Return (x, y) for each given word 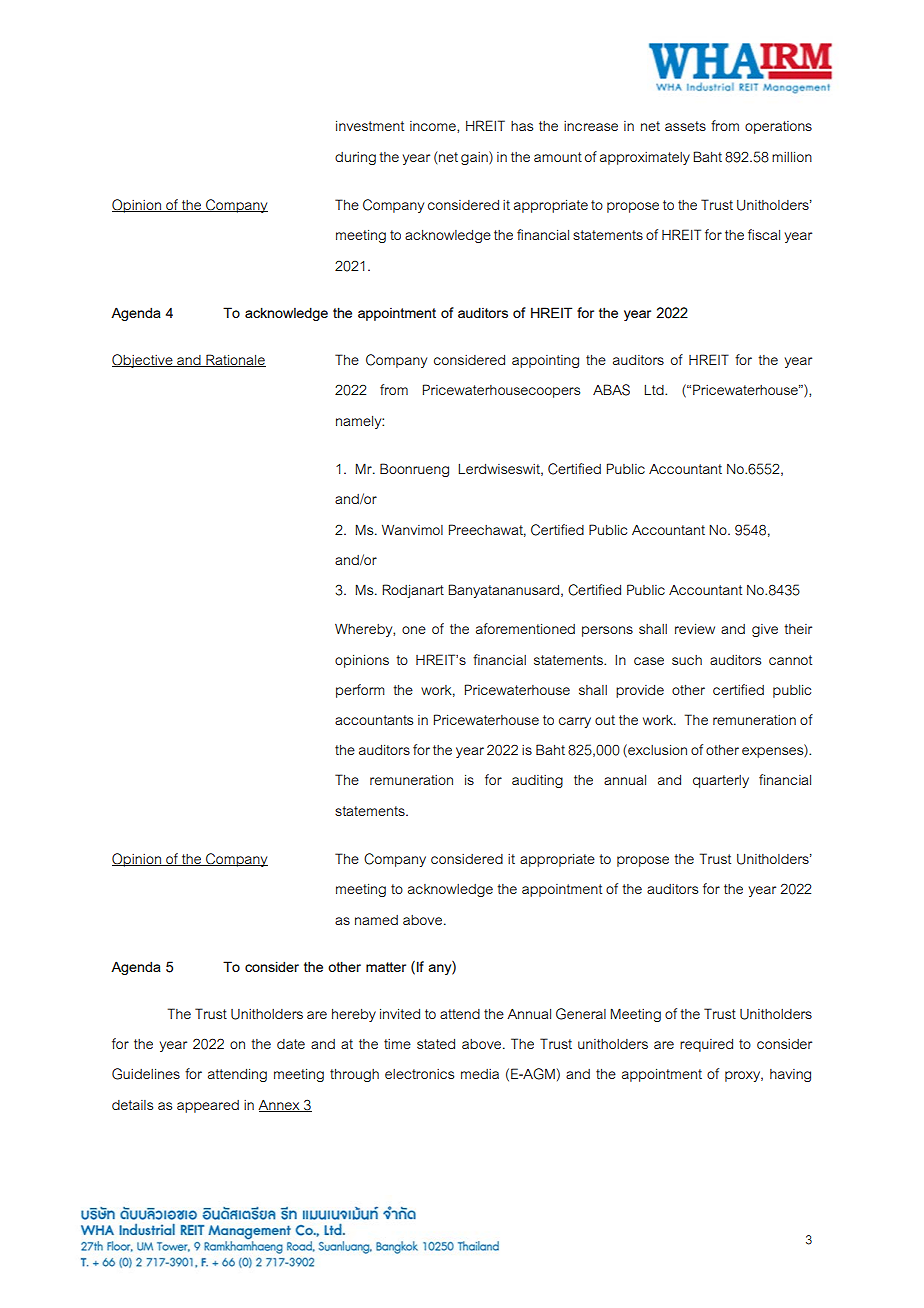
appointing (545, 361)
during (355, 158)
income (434, 127)
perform (360, 691)
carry (575, 722)
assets (685, 126)
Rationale (235, 360)
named (376, 920)
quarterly (721, 781)
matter (386, 967)
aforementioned (525, 628)
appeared (208, 1106)
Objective (143, 361)
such (687, 660)
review (695, 629)
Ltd (655, 390)
